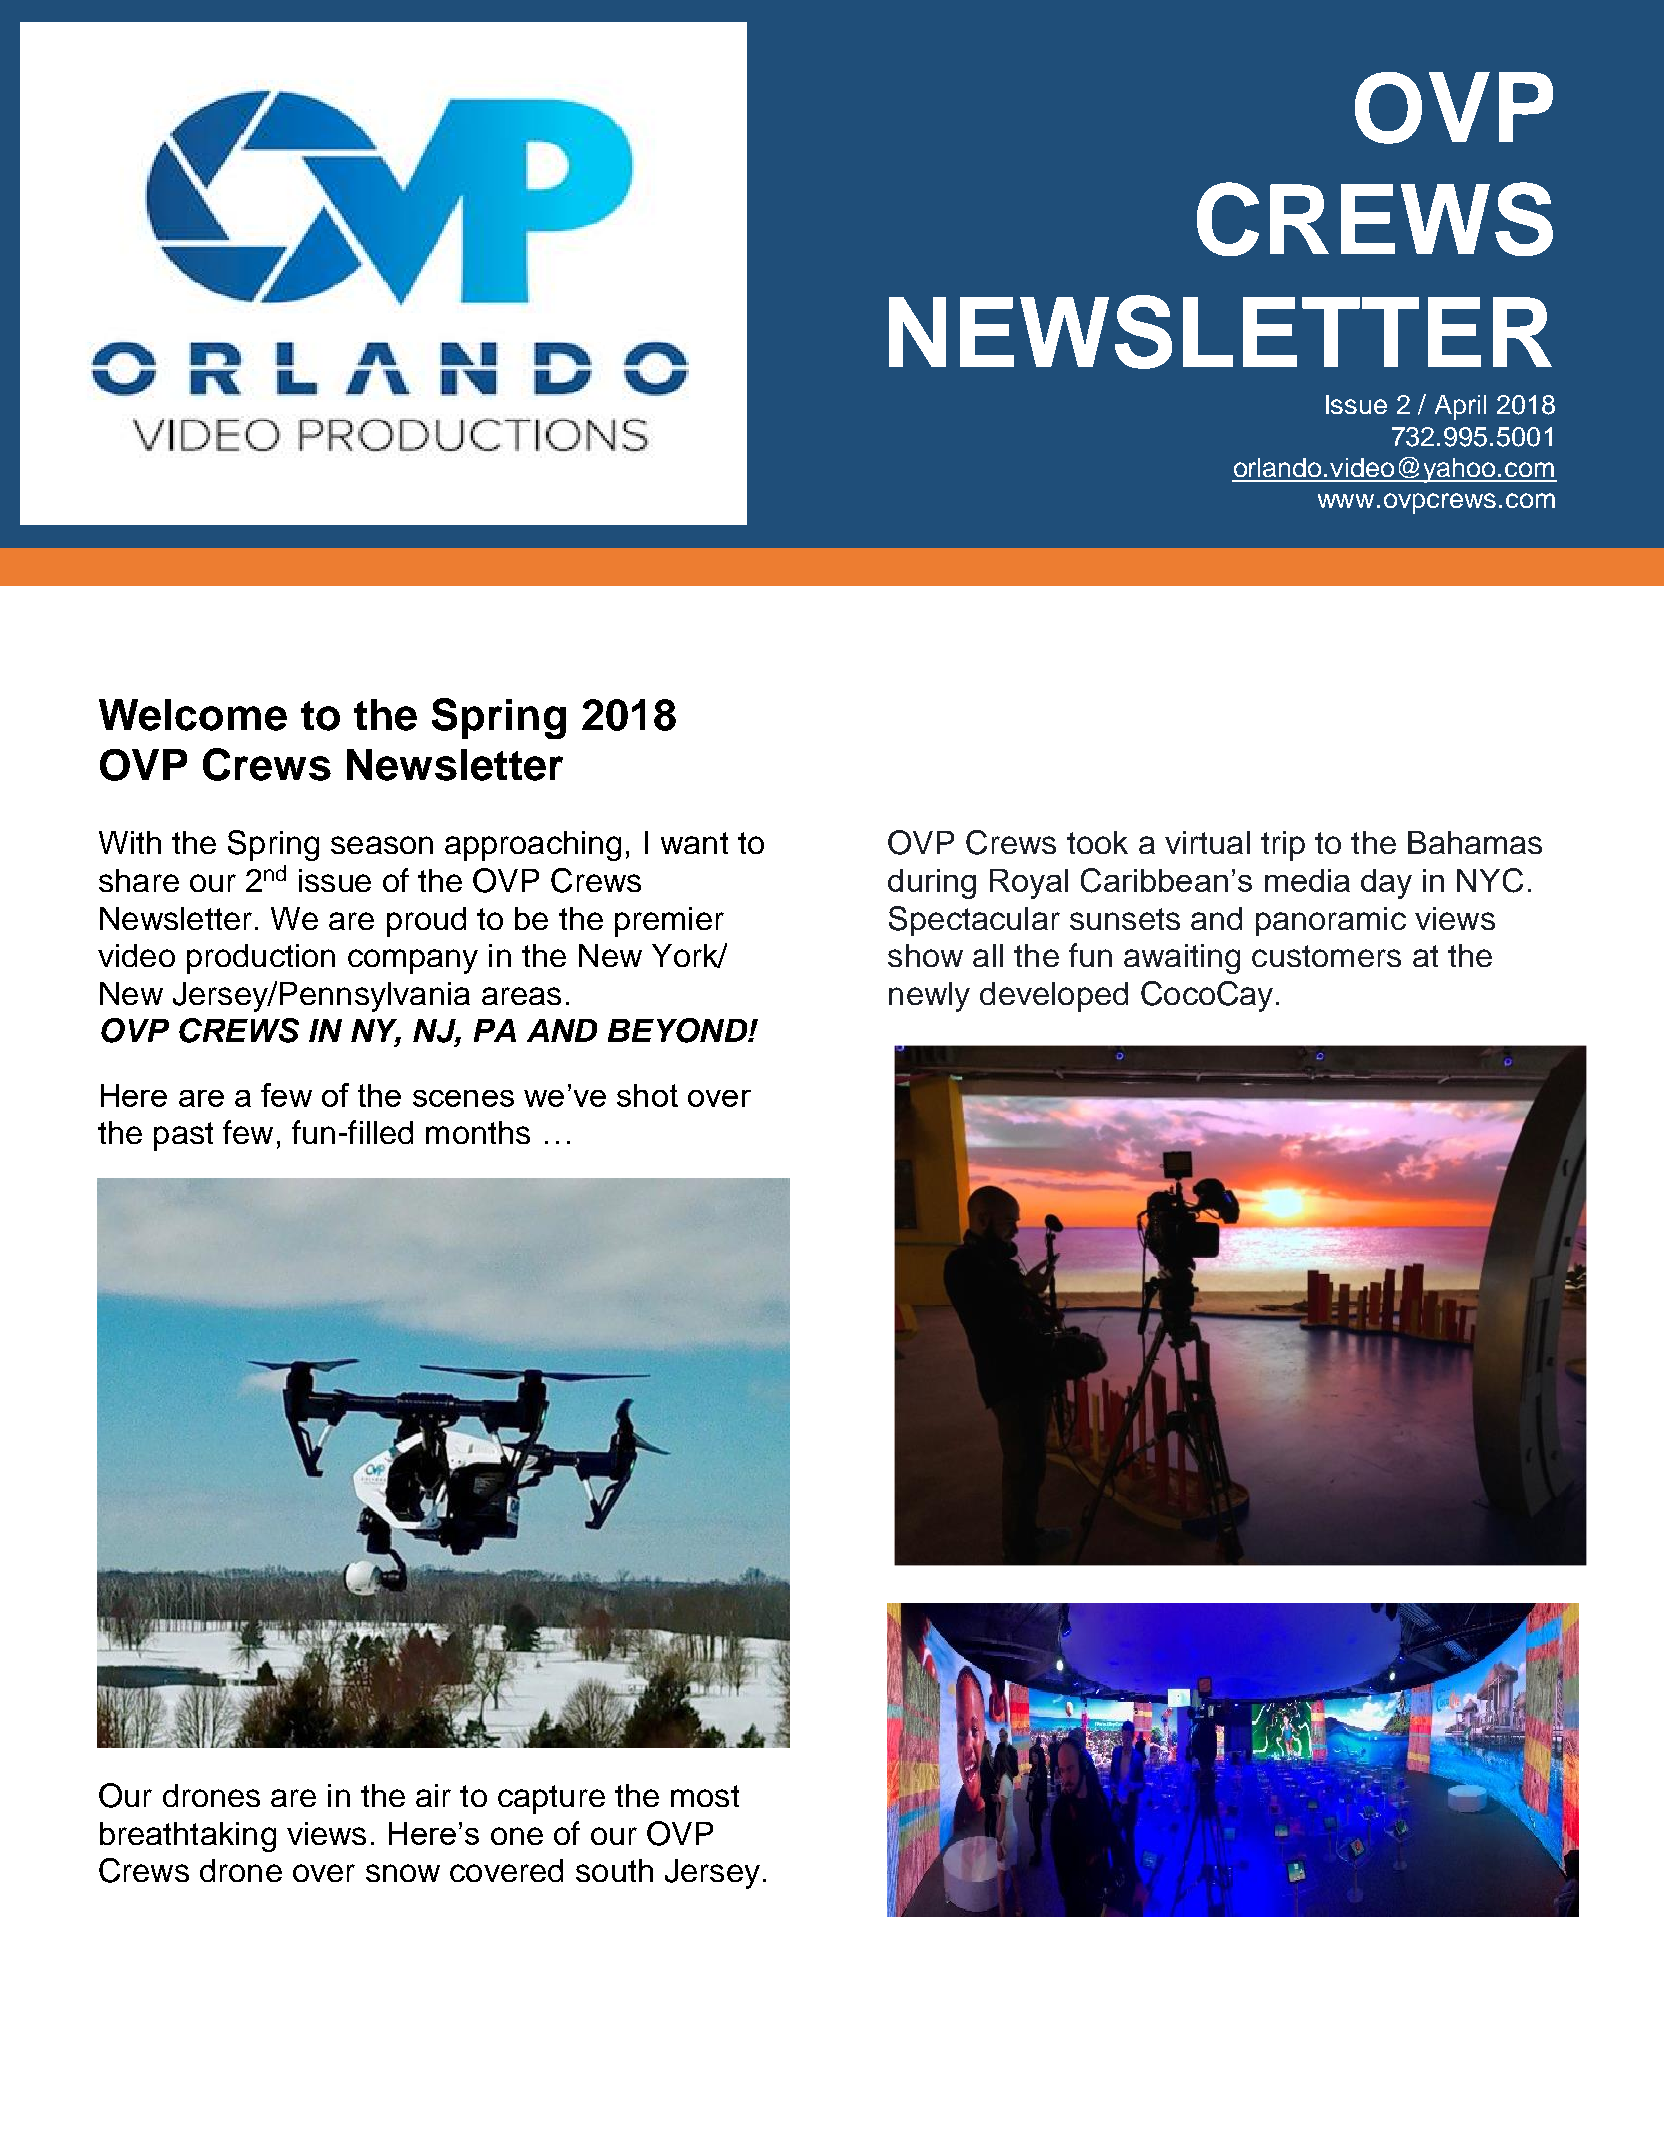  Describe the element at coordinates (433, 1795) in the screenshot. I see `air` at that location.
